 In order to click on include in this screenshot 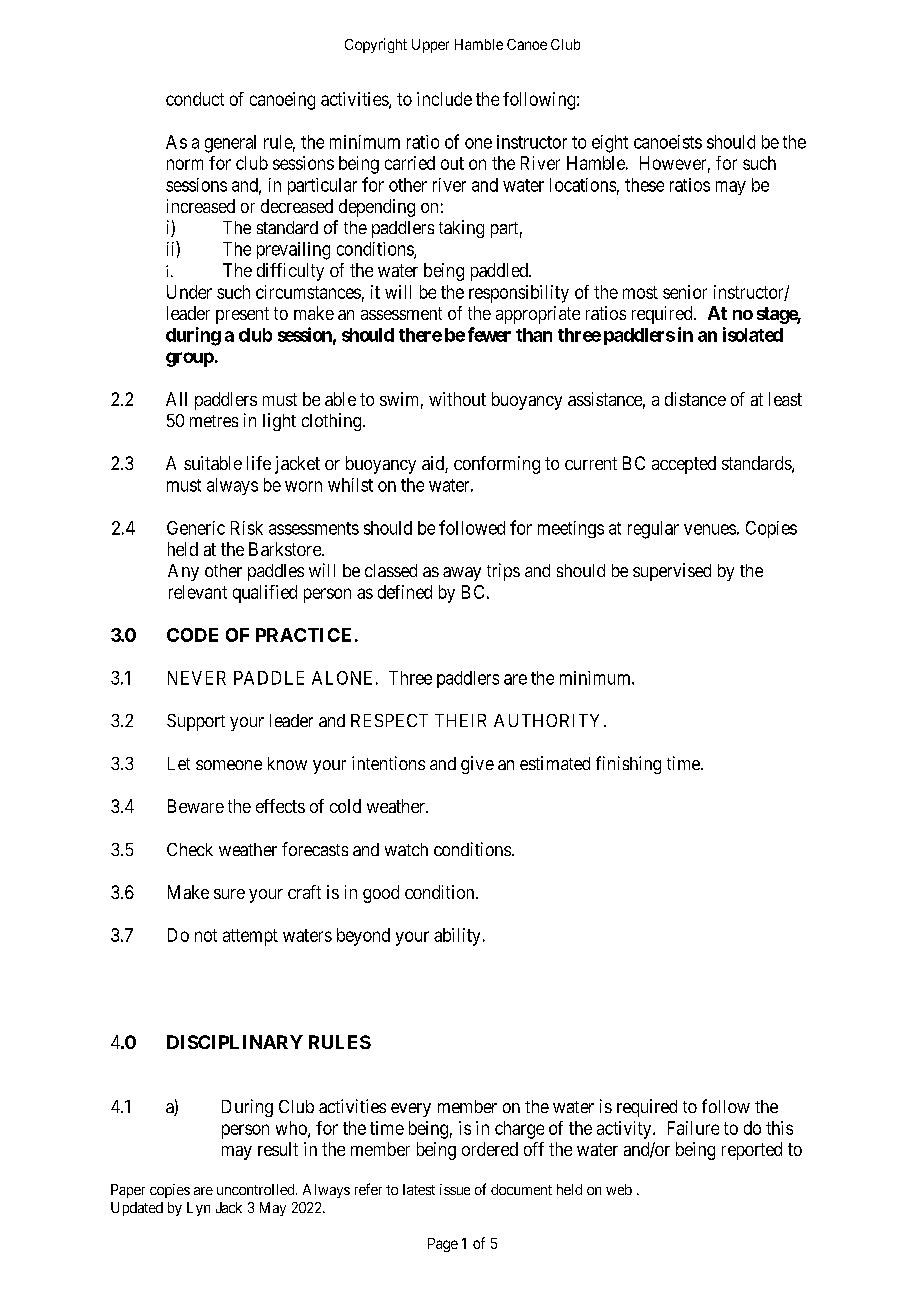, I will do `click(444, 99)`.
